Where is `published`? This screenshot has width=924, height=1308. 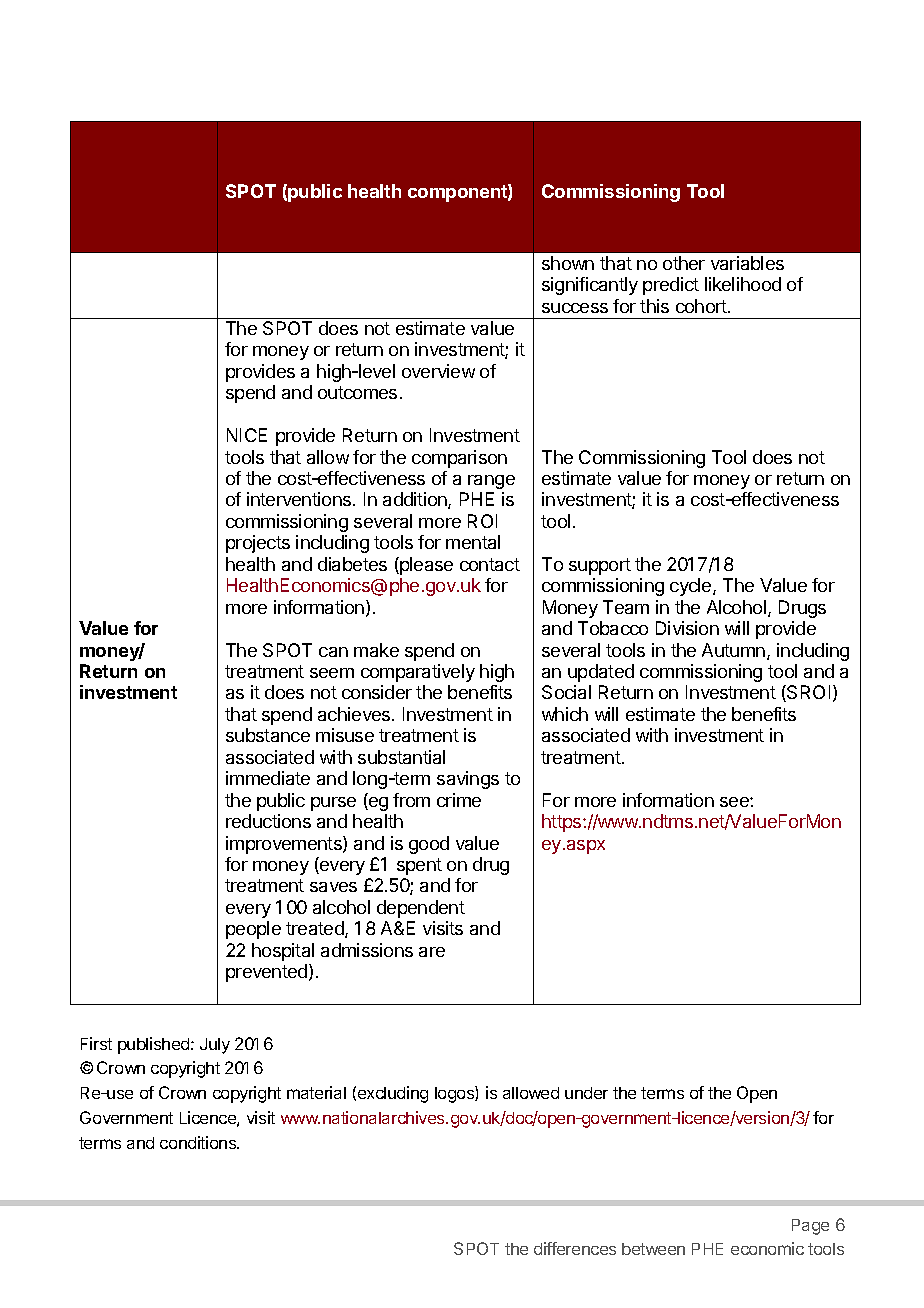 published is located at coordinates (155, 1045).
